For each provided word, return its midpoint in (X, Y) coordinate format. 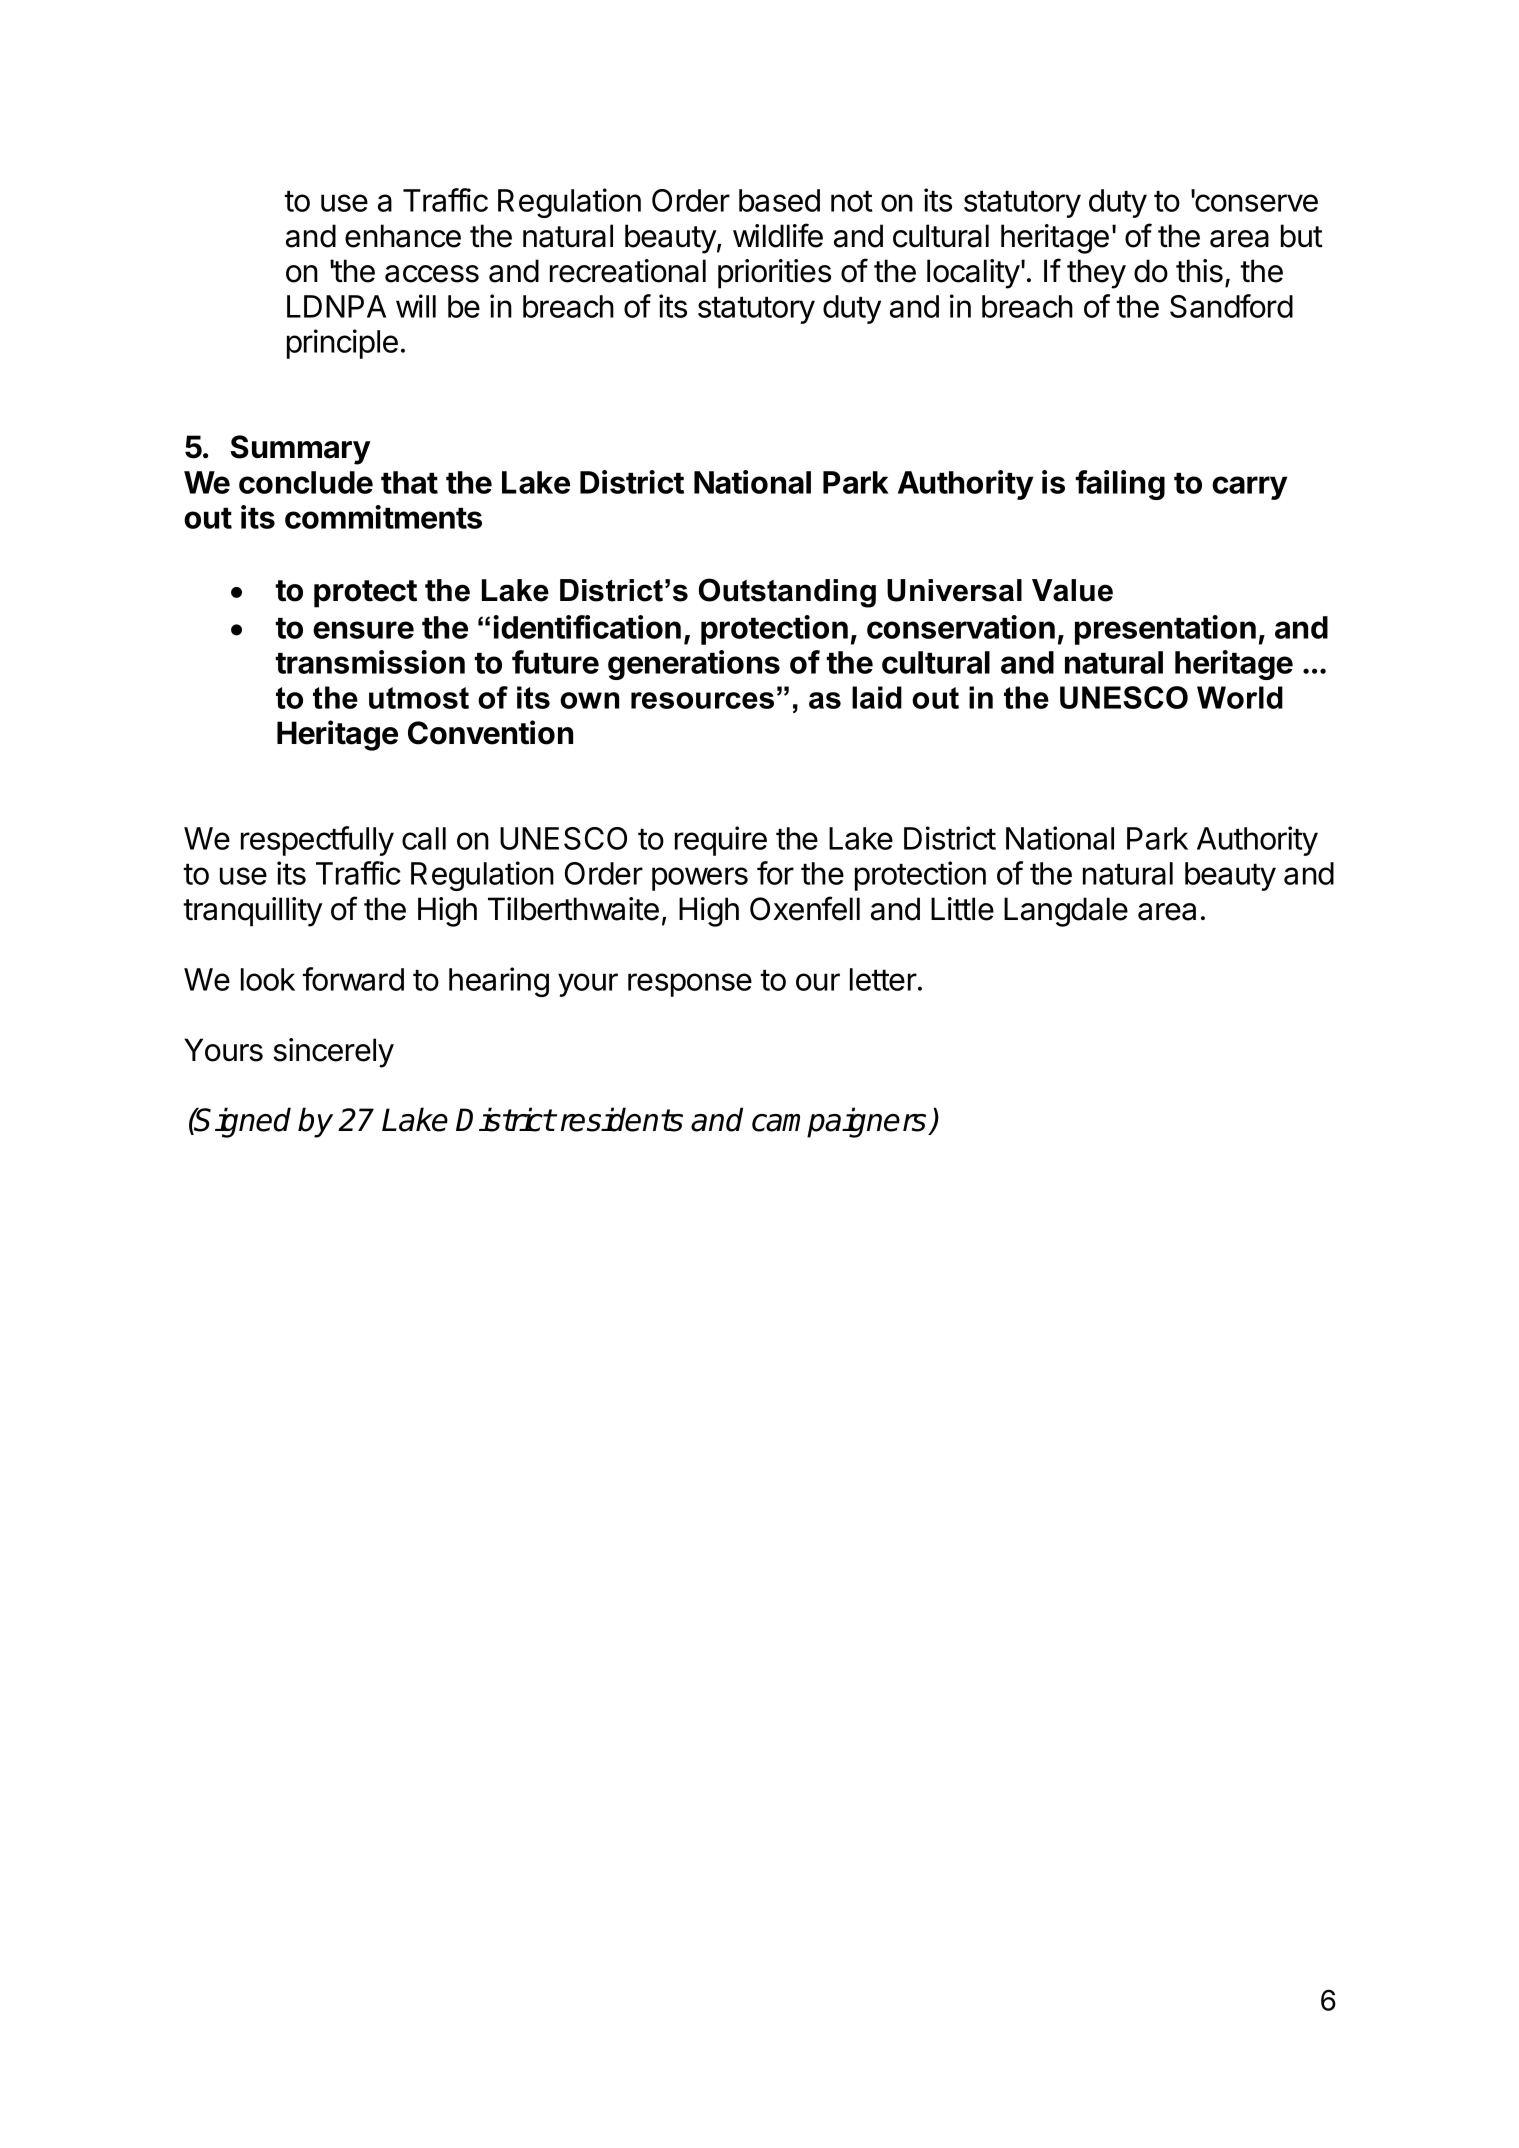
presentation (1165, 630)
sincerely (333, 1053)
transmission (370, 662)
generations (694, 665)
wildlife (778, 235)
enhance (403, 236)
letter (883, 979)
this (1199, 271)
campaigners (840, 1122)
